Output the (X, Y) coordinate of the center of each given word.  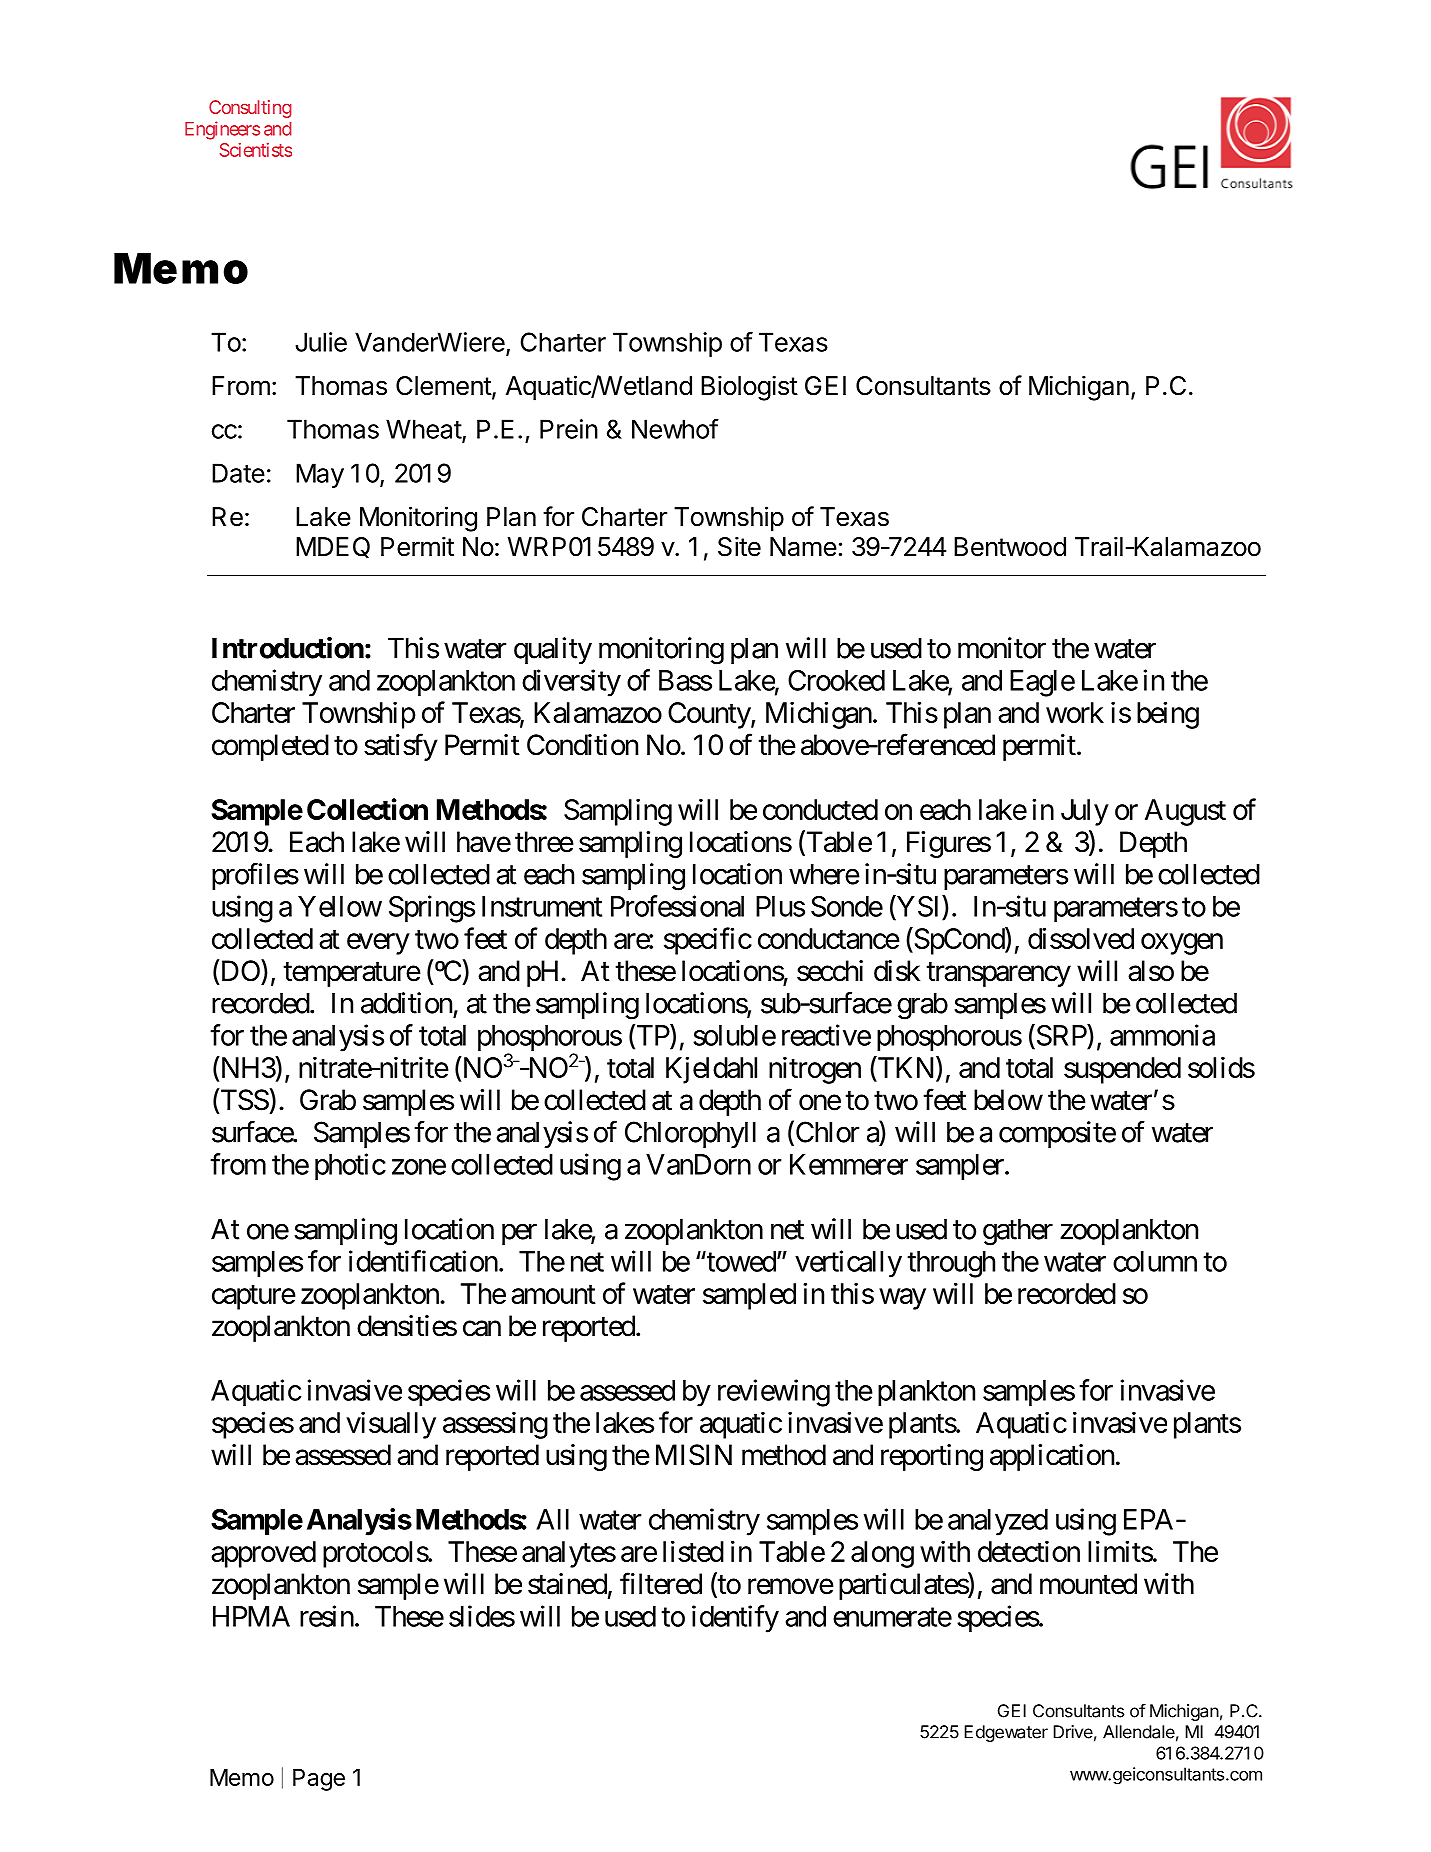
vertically (848, 1264)
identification (423, 1261)
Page (319, 1779)
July (1085, 812)
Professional (677, 906)
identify (735, 1619)
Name (803, 547)
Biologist (749, 388)
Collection (367, 809)
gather (1018, 1232)
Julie (321, 342)
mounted (1088, 1584)
